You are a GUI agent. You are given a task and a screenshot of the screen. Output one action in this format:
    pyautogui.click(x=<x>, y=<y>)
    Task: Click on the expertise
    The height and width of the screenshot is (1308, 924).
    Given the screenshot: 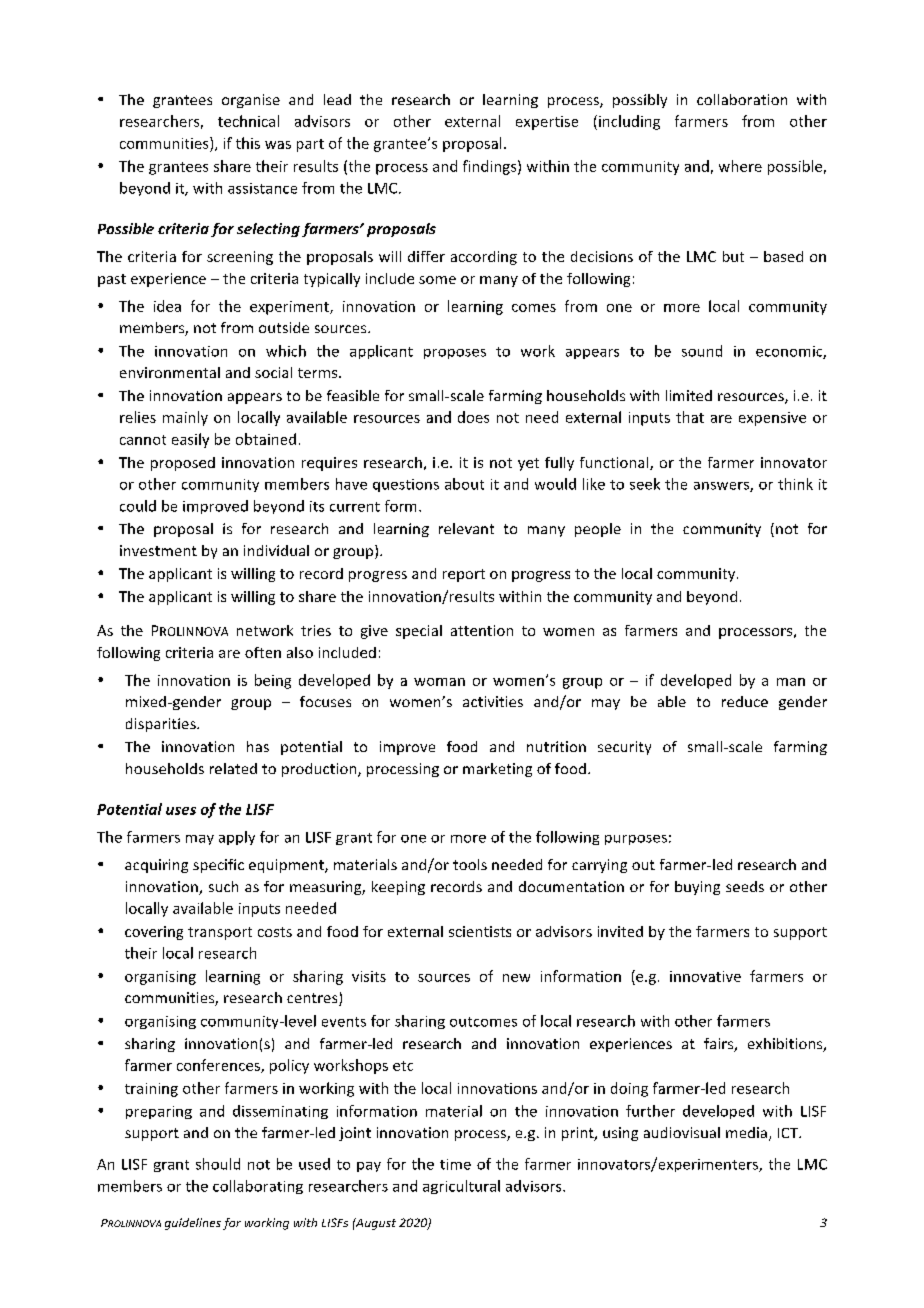 What is the action you would take?
    pyautogui.click(x=547, y=123)
